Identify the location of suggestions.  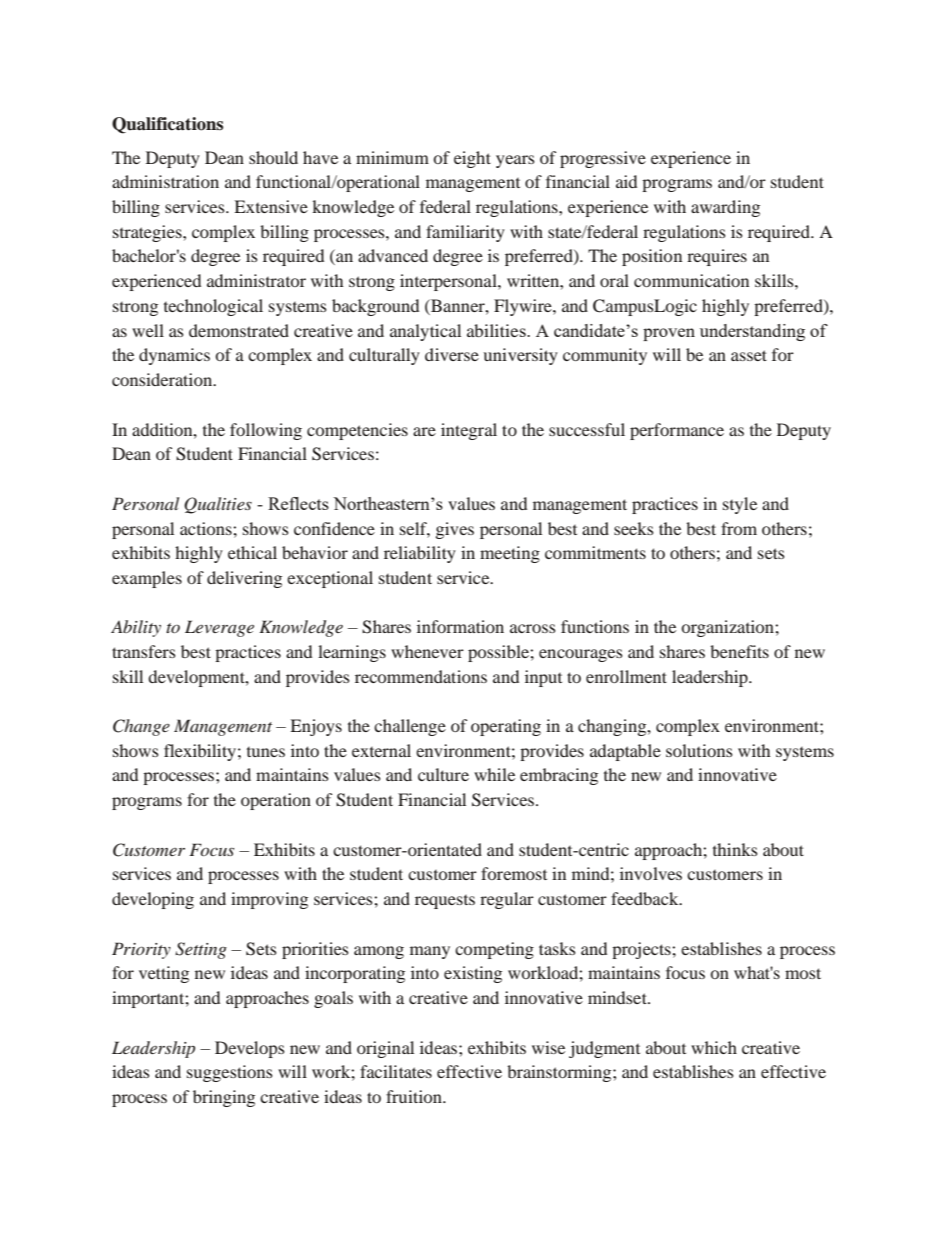
(230, 1073).
